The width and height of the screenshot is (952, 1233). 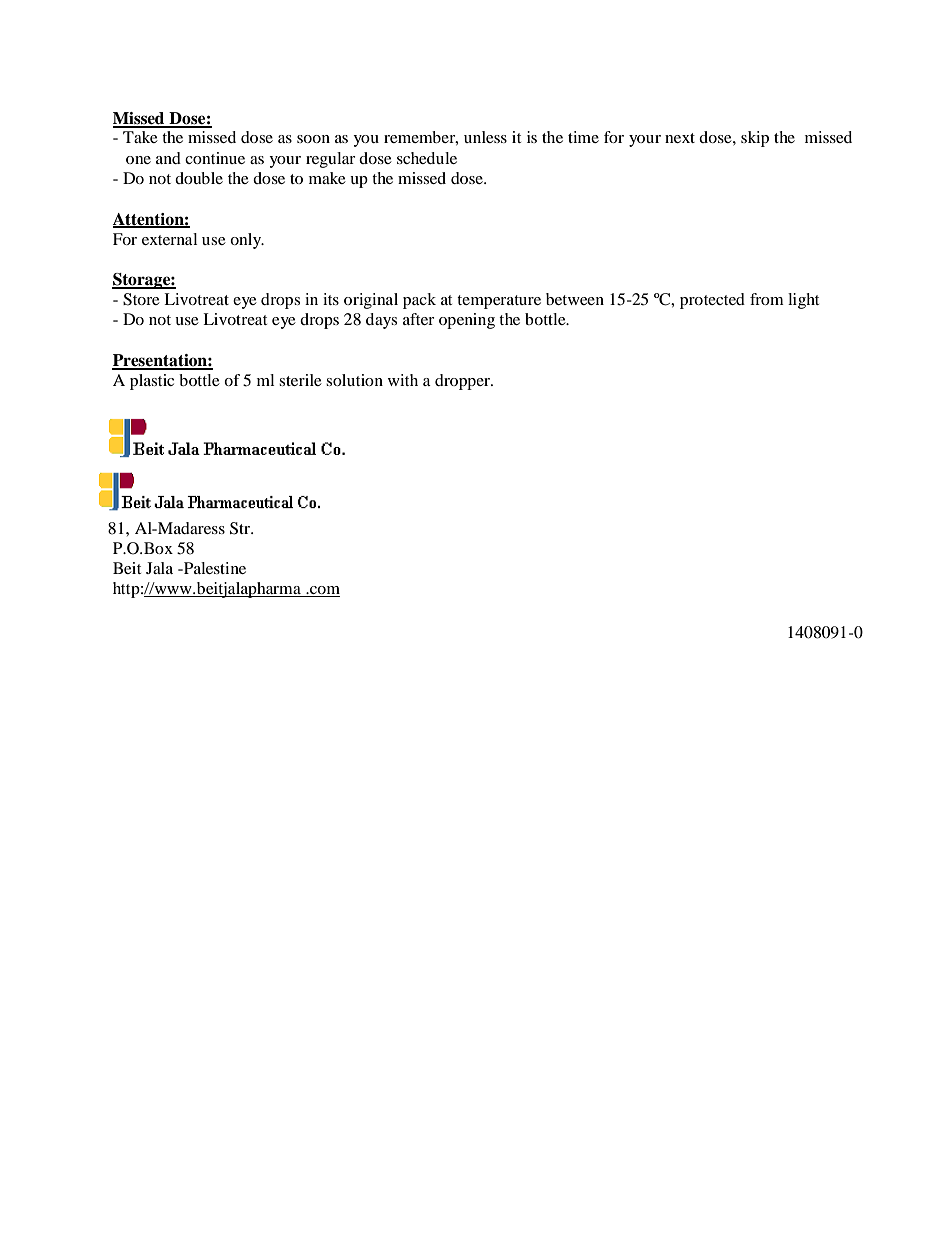 What do you see at coordinates (152, 382) in the screenshot?
I see `plastic` at bounding box center [152, 382].
